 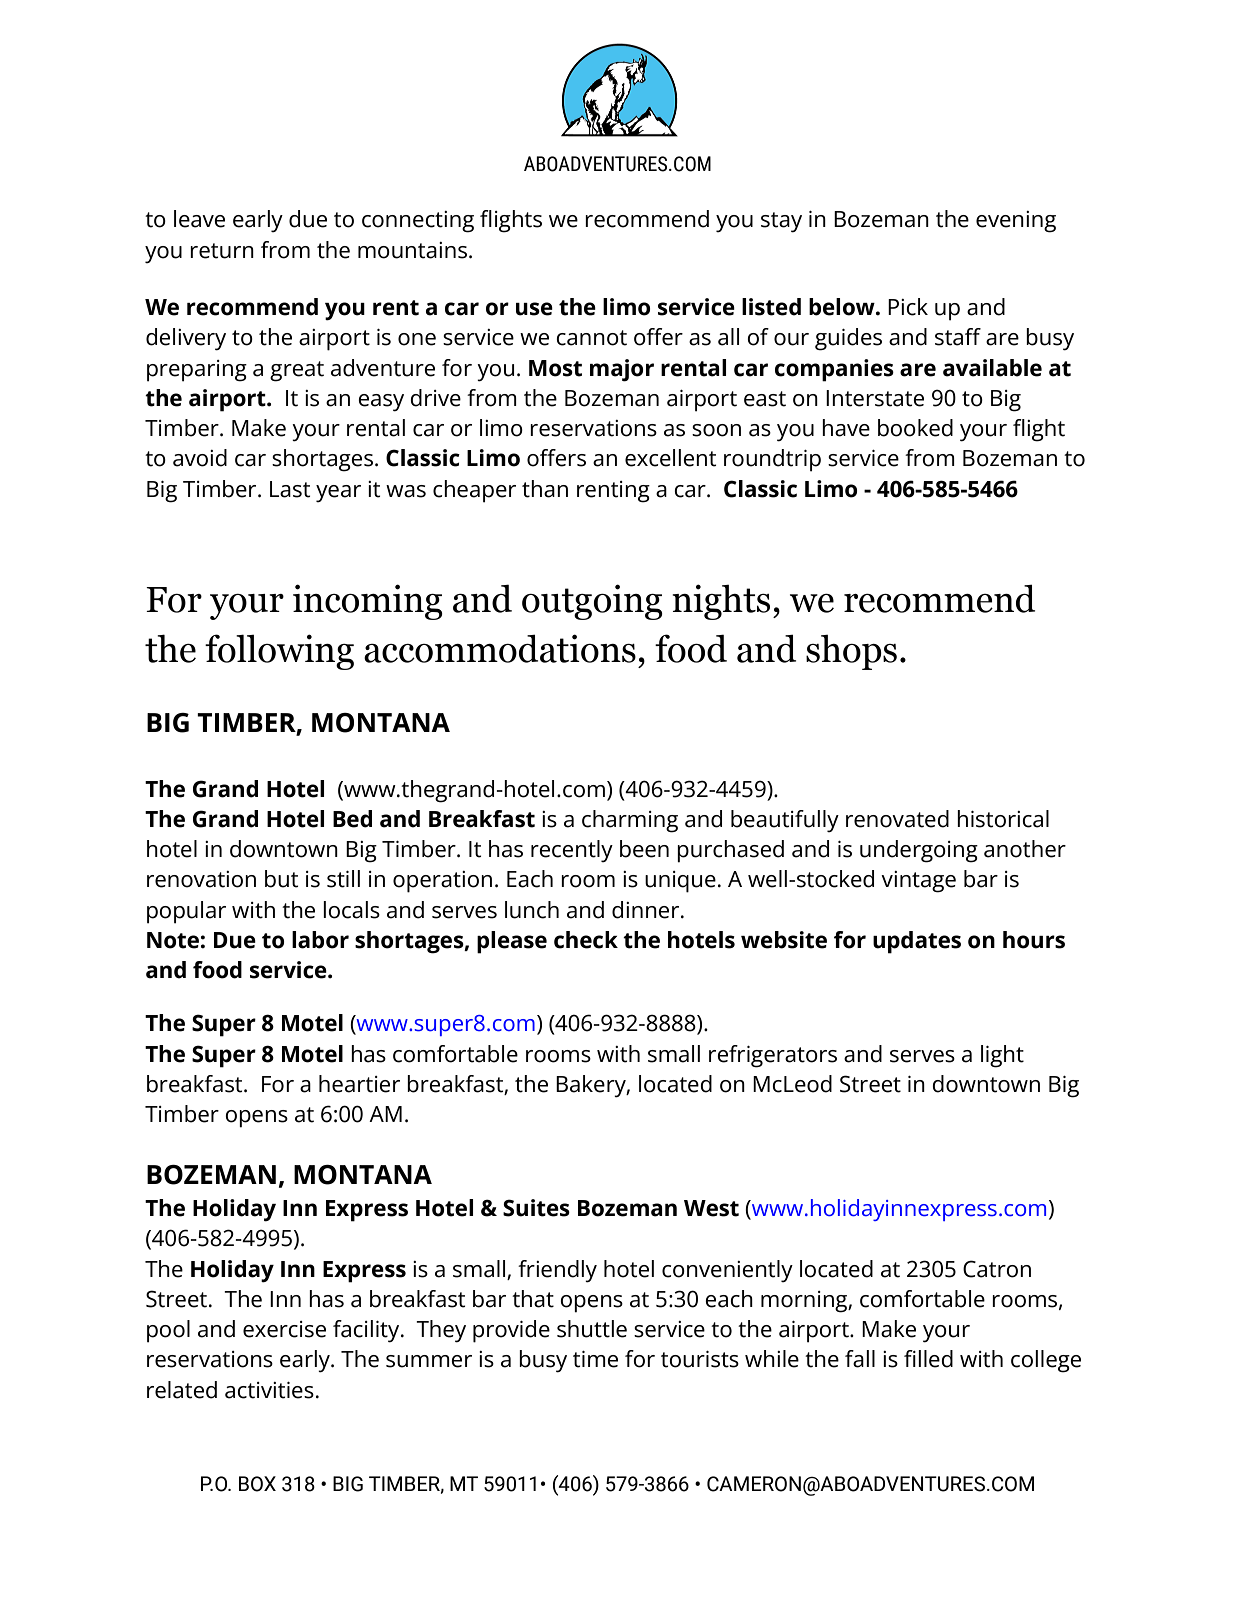 I want to click on BOX, so click(x=257, y=1484).
